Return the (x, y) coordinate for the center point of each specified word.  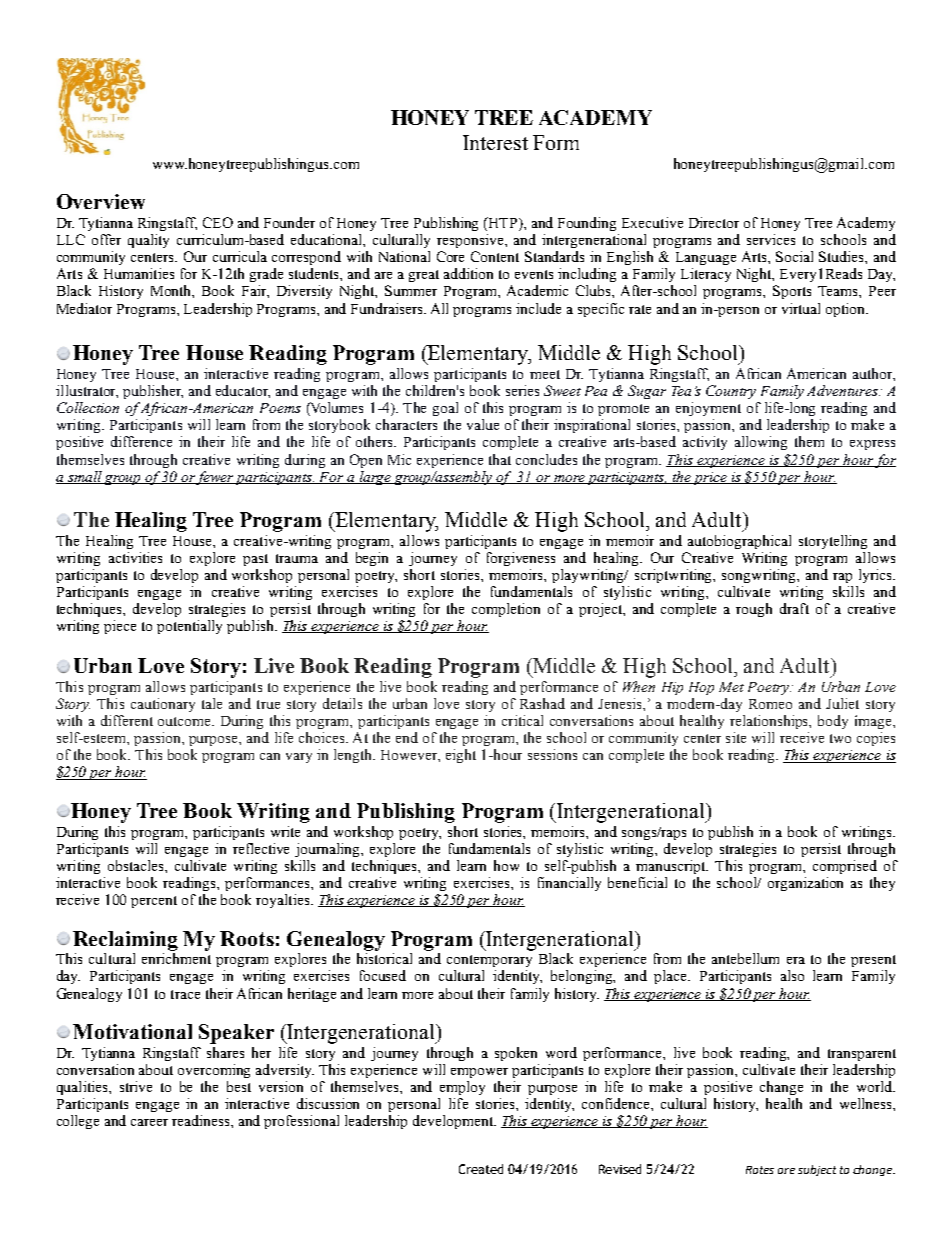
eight (461, 756)
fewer (215, 478)
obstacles (137, 865)
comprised (845, 867)
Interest (495, 142)
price (711, 478)
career (149, 1122)
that (500, 459)
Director (714, 222)
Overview (101, 201)
